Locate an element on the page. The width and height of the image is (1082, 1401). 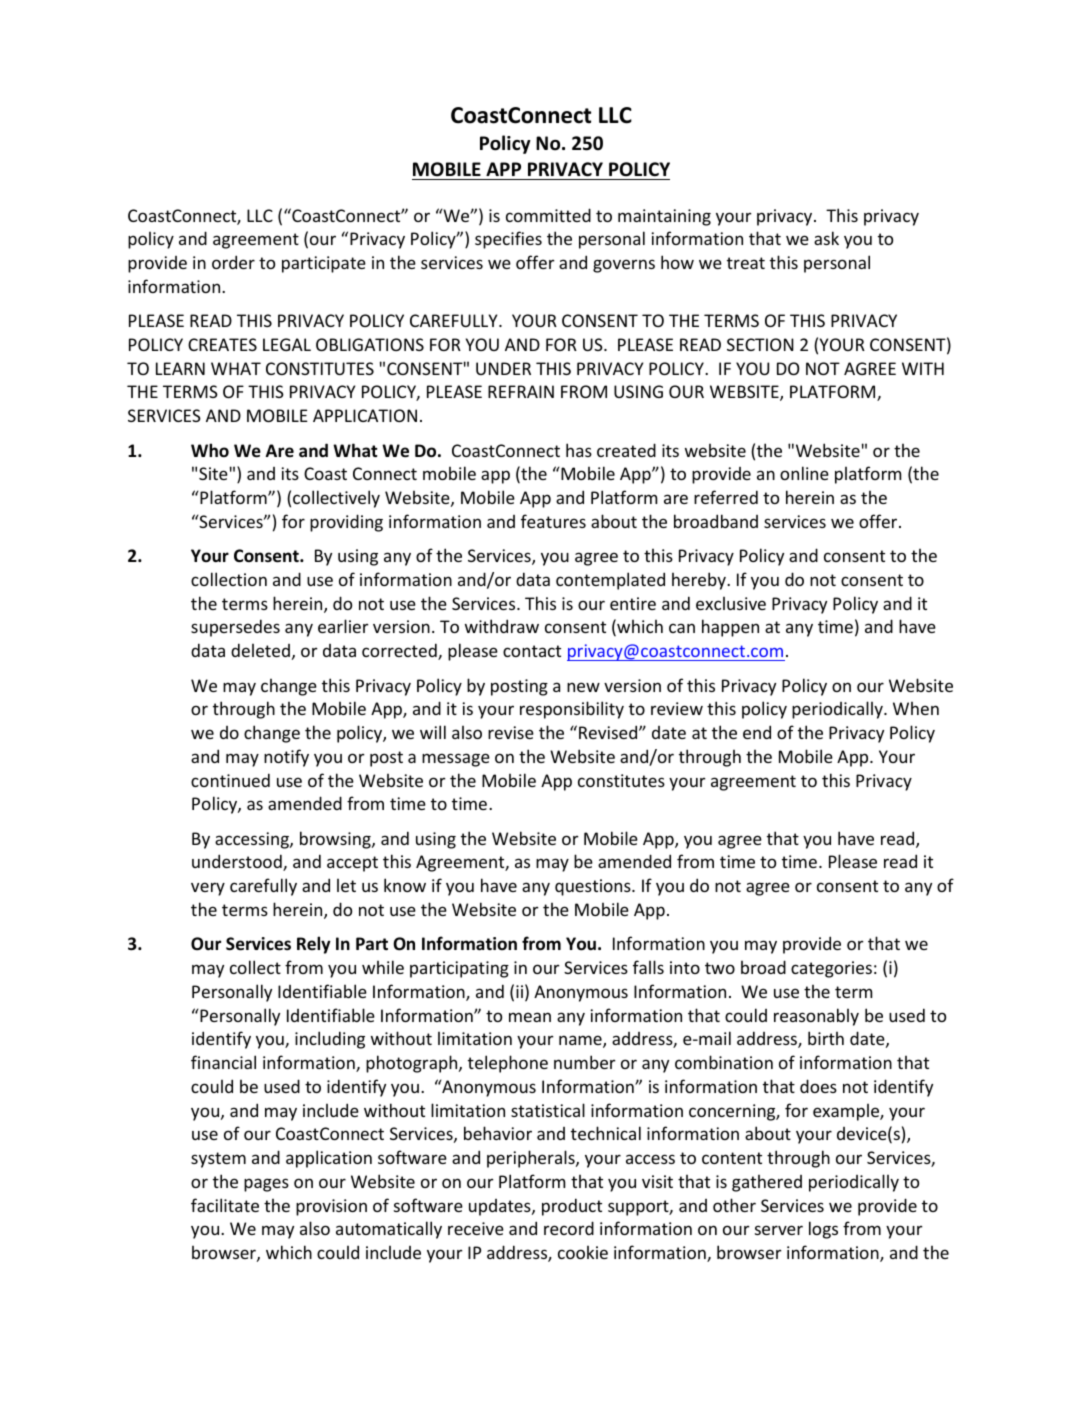
ask is located at coordinates (826, 238).
